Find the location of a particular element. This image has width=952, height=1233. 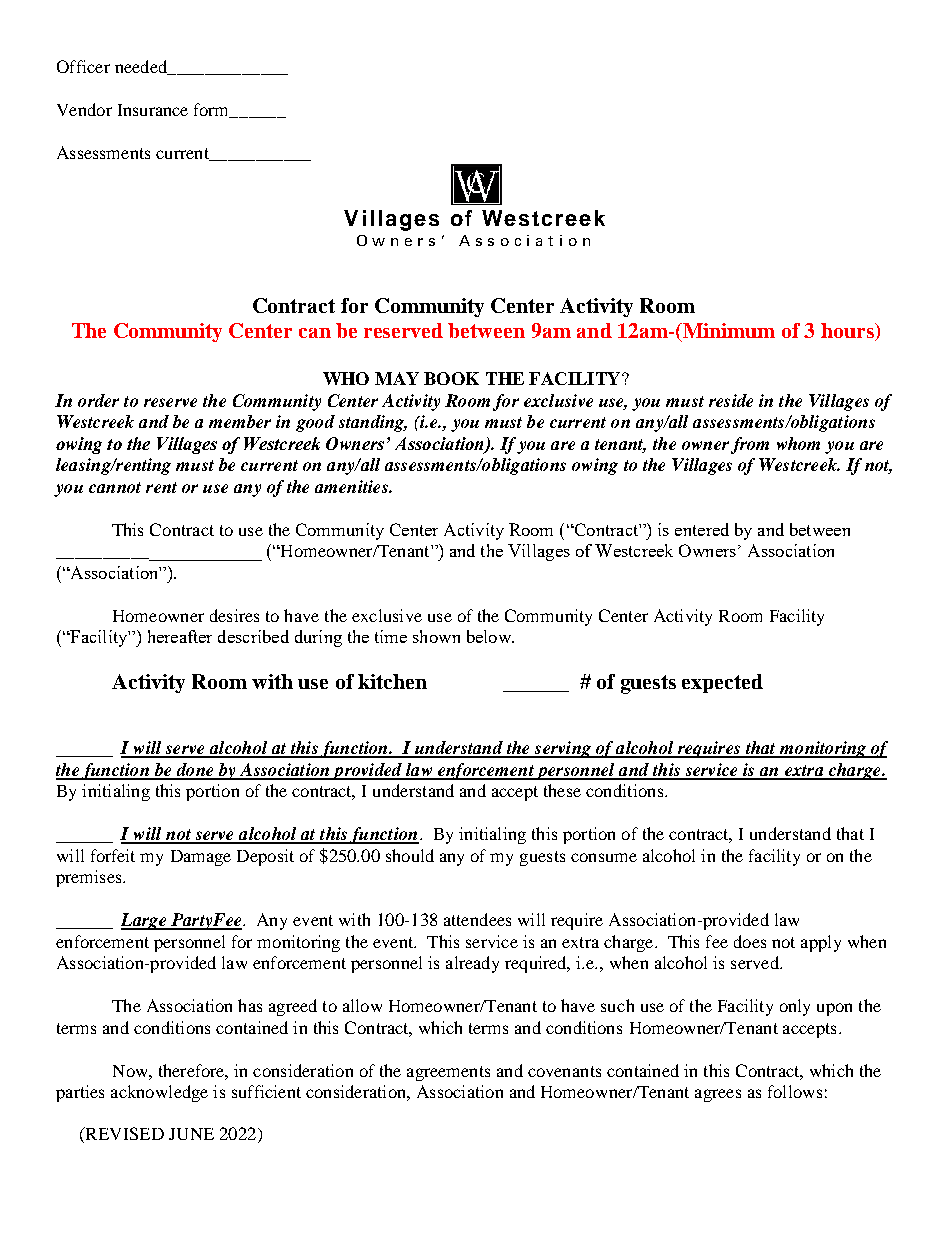

BOOK is located at coordinates (451, 378).
